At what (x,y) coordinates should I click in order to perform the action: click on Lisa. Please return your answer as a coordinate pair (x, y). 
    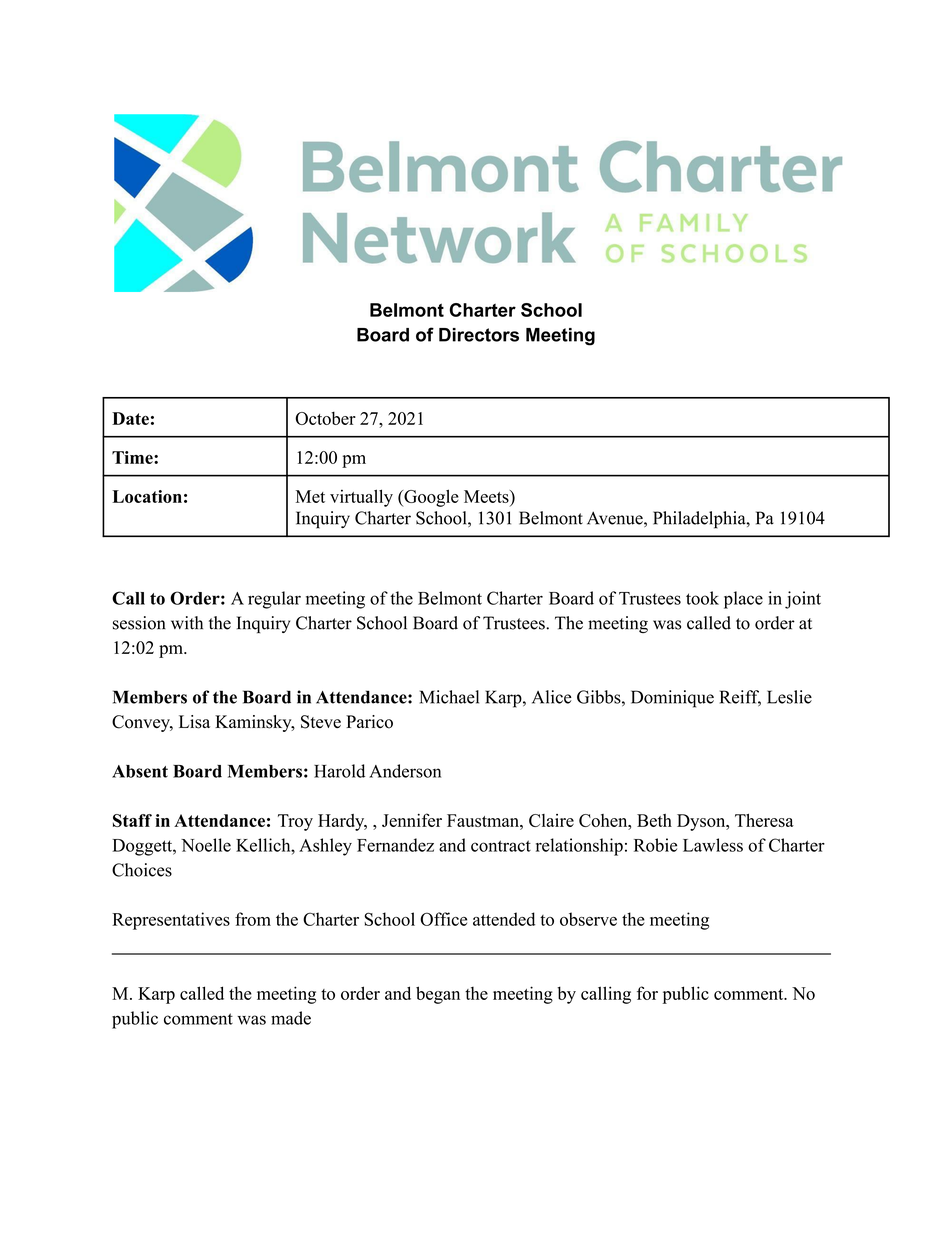
    Looking at the image, I should click on (194, 722).
